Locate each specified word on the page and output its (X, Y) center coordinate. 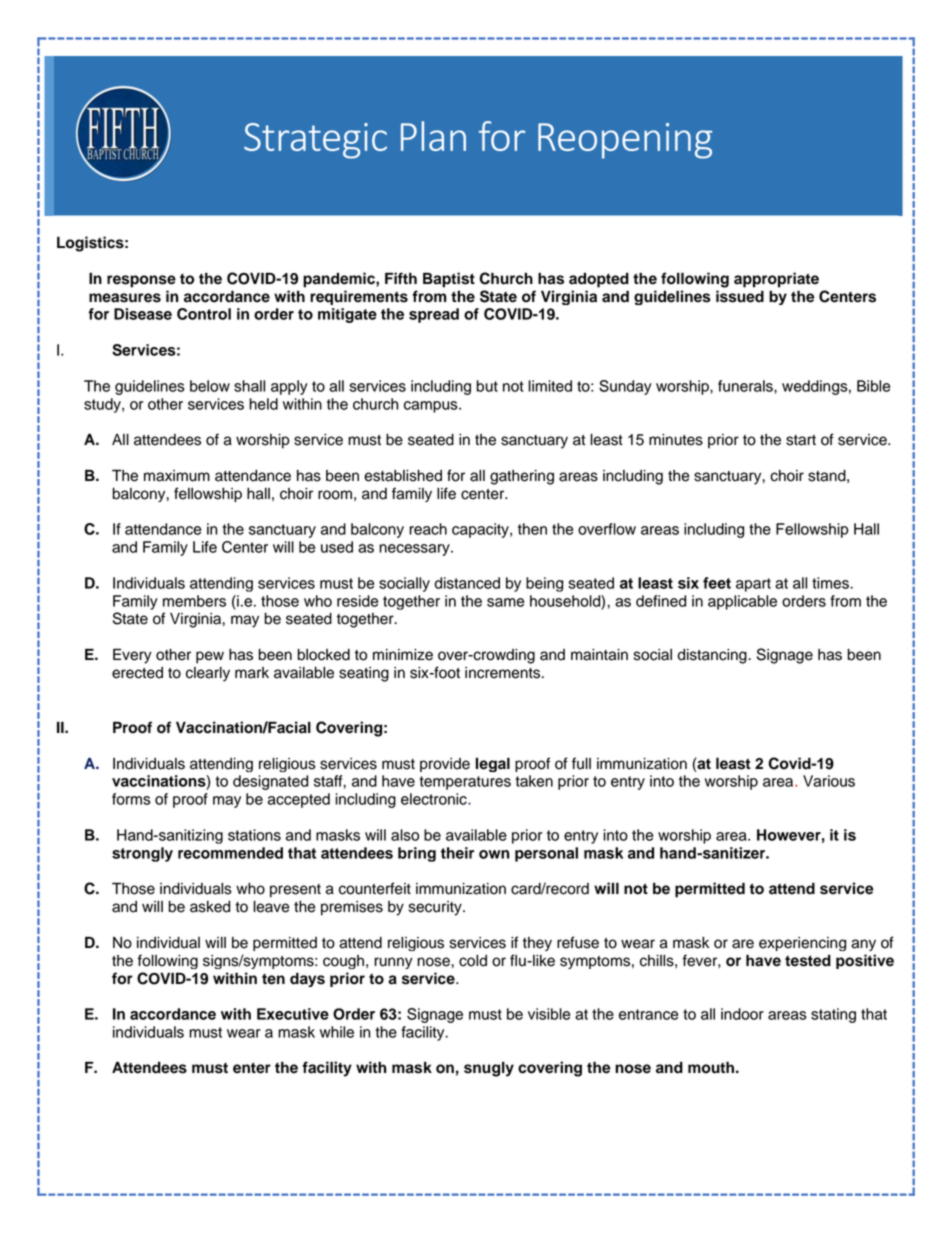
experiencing (802, 944)
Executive (293, 1014)
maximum (177, 476)
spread (434, 315)
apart (753, 585)
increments (504, 673)
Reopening (625, 141)
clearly (208, 674)
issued (740, 296)
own (494, 854)
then (532, 529)
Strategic (315, 141)
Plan (433, 136)
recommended (230, 853)
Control (204, 314)
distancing (713, 656)
